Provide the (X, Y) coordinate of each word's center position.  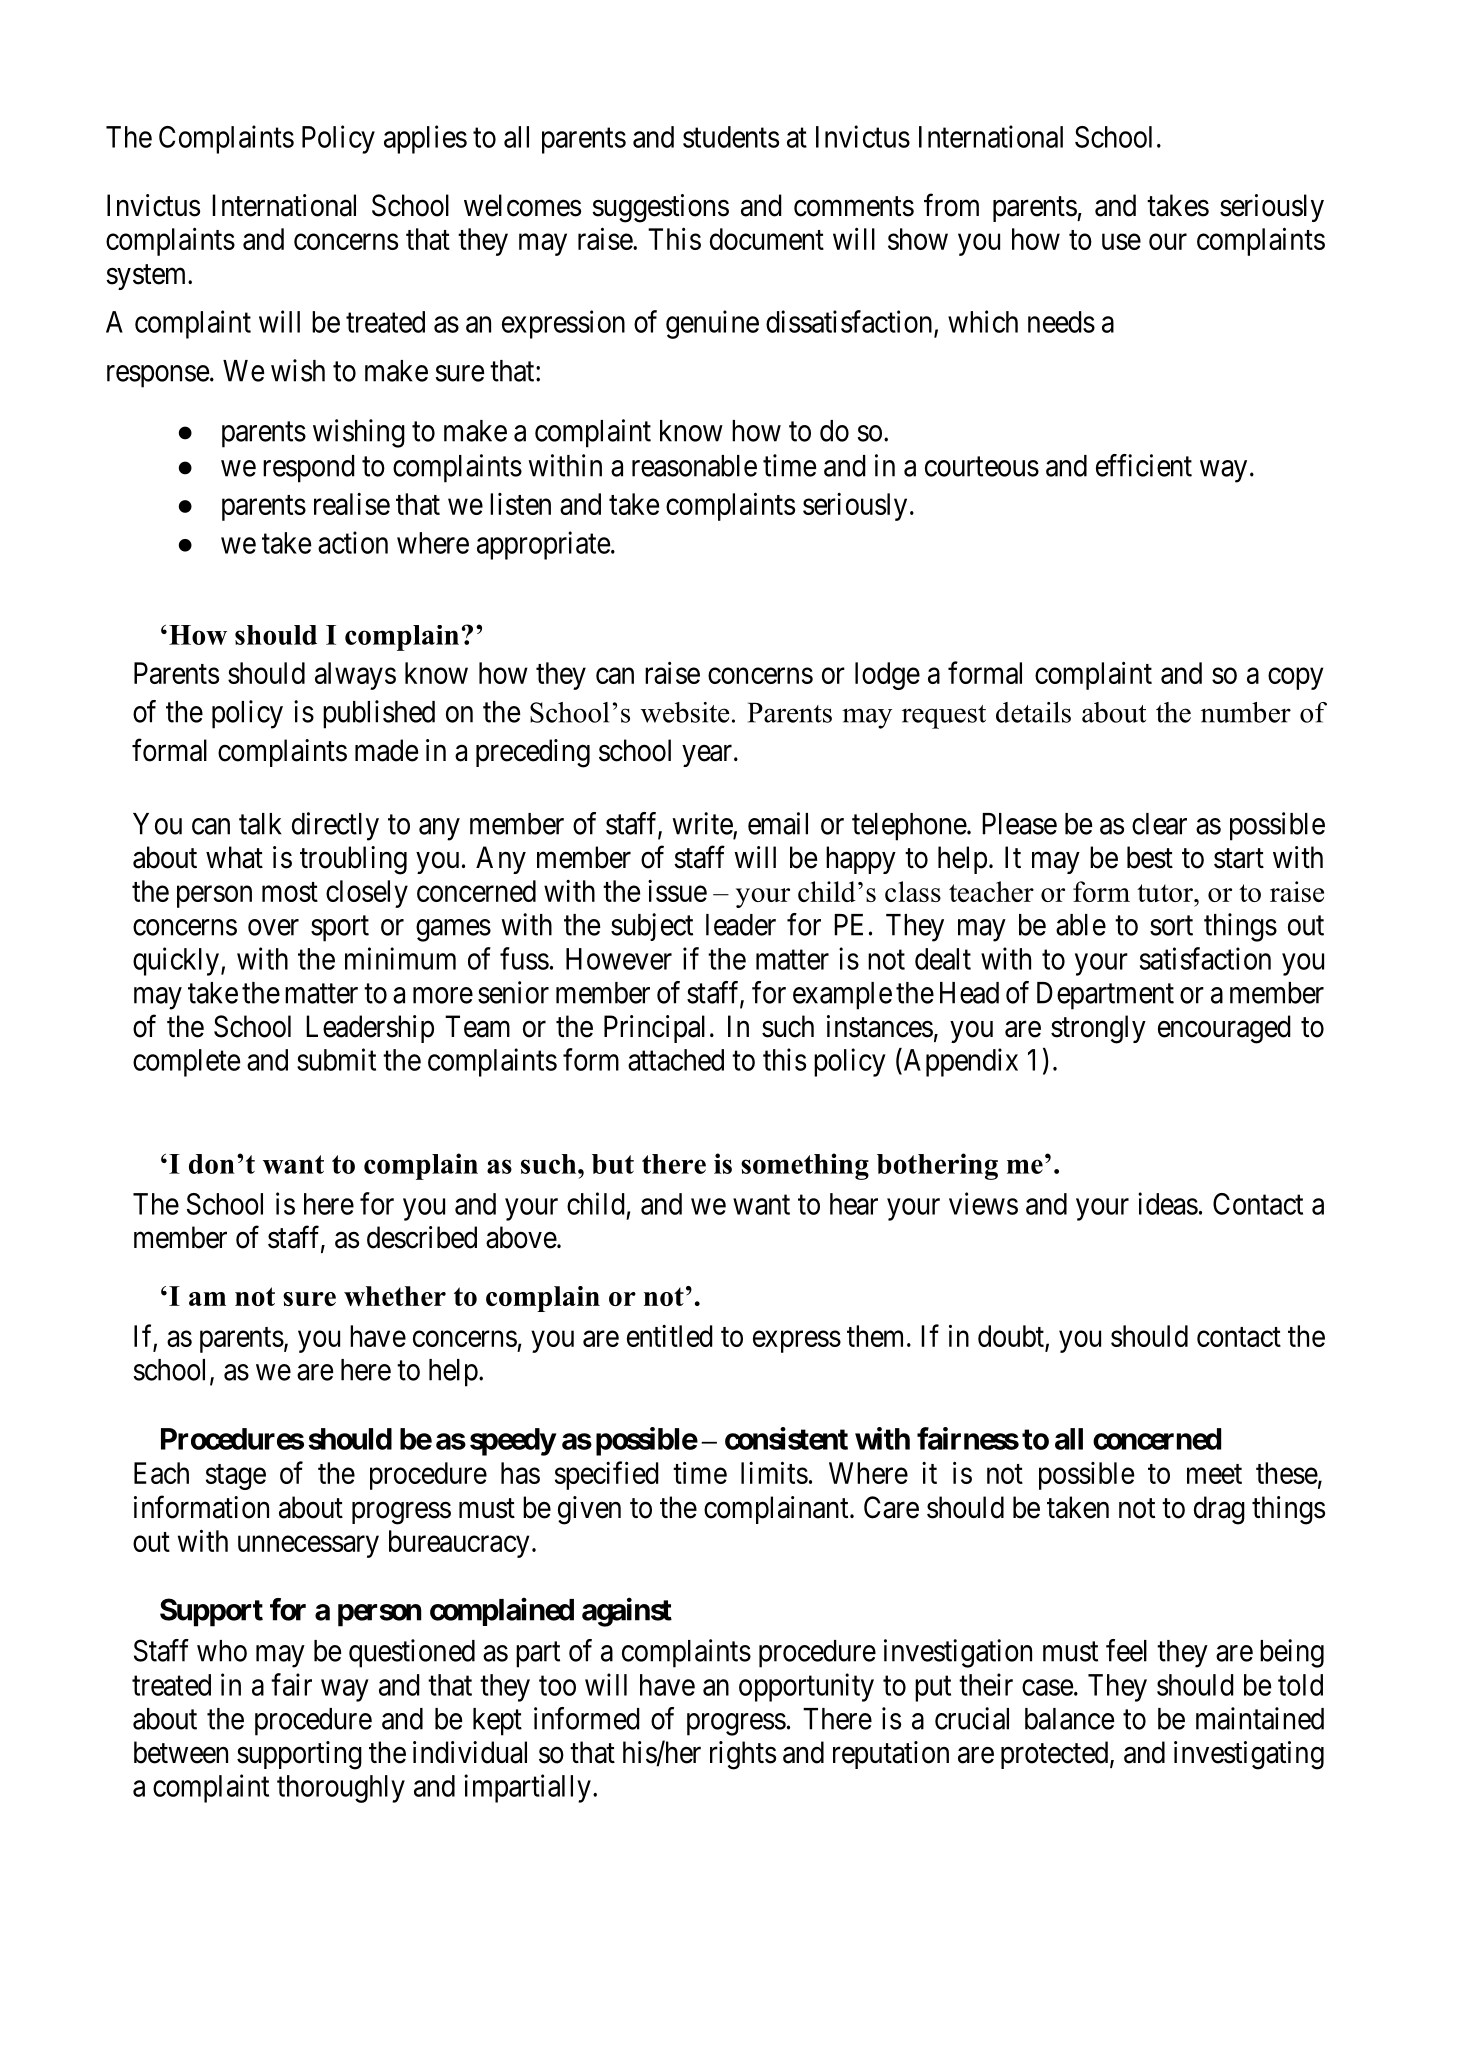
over (273, 927)
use (1121, 242)
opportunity (806, 1687)
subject (652, 927)
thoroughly (341, 1789)
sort (1171, 926)
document (767, 239)
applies (425, 139)
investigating (1249, 1755)
